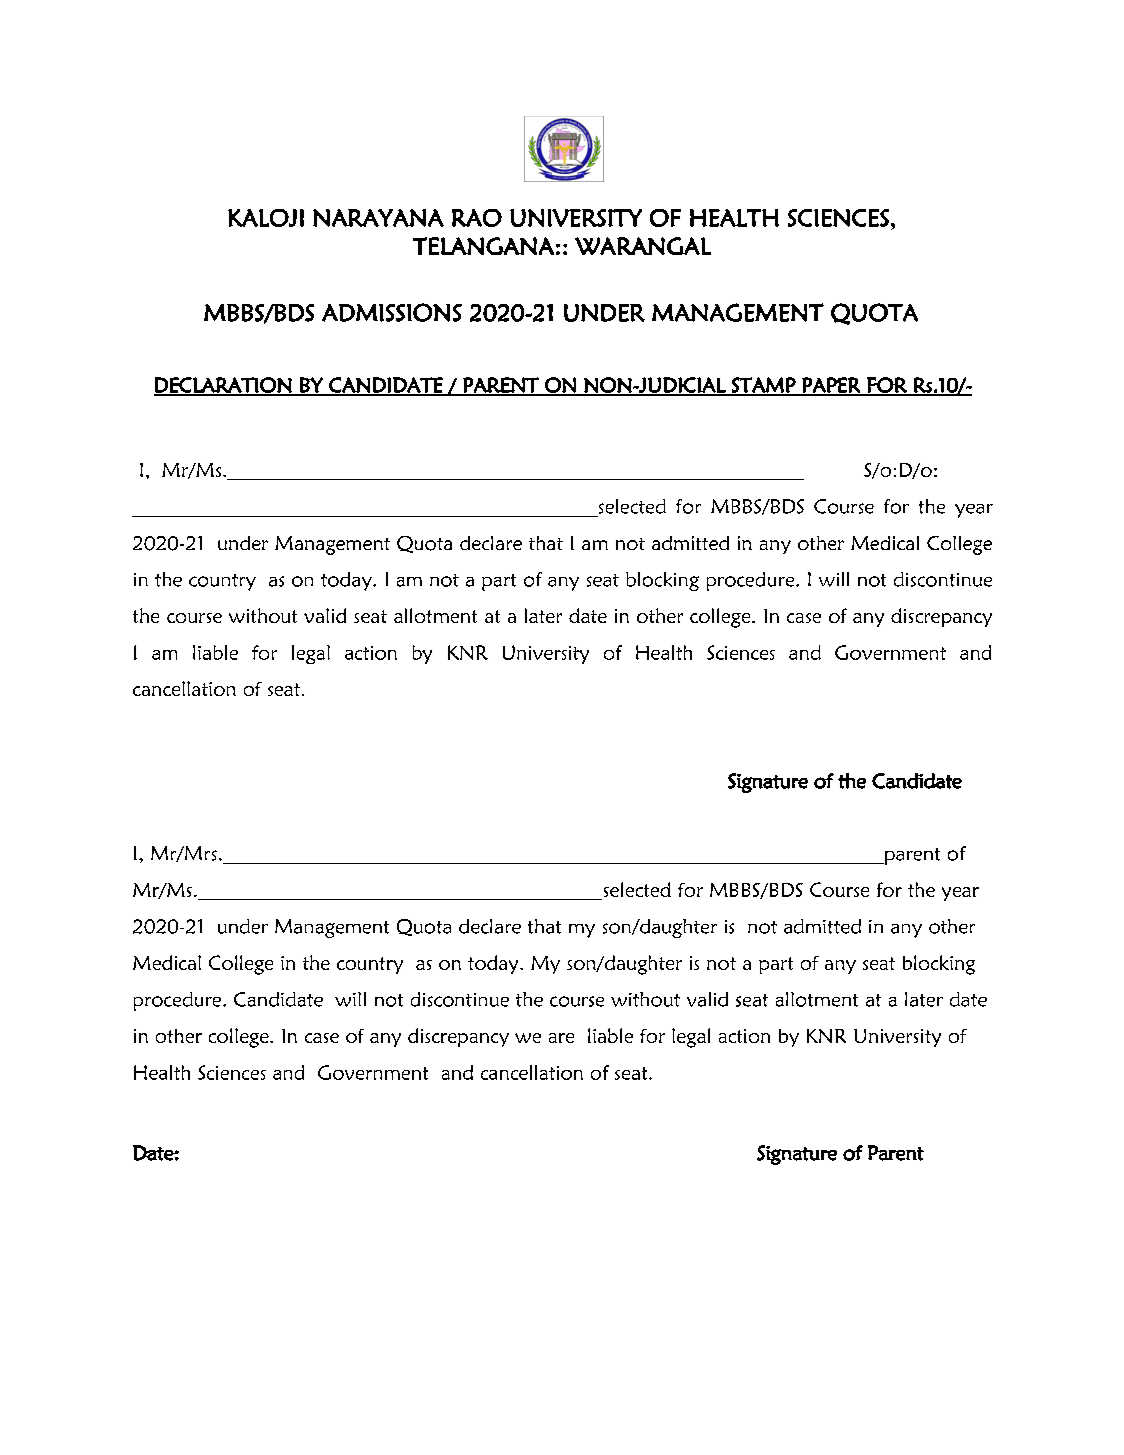 This document has width=1124, height=1455. I want to click on PAPER, so click(831, 386).
